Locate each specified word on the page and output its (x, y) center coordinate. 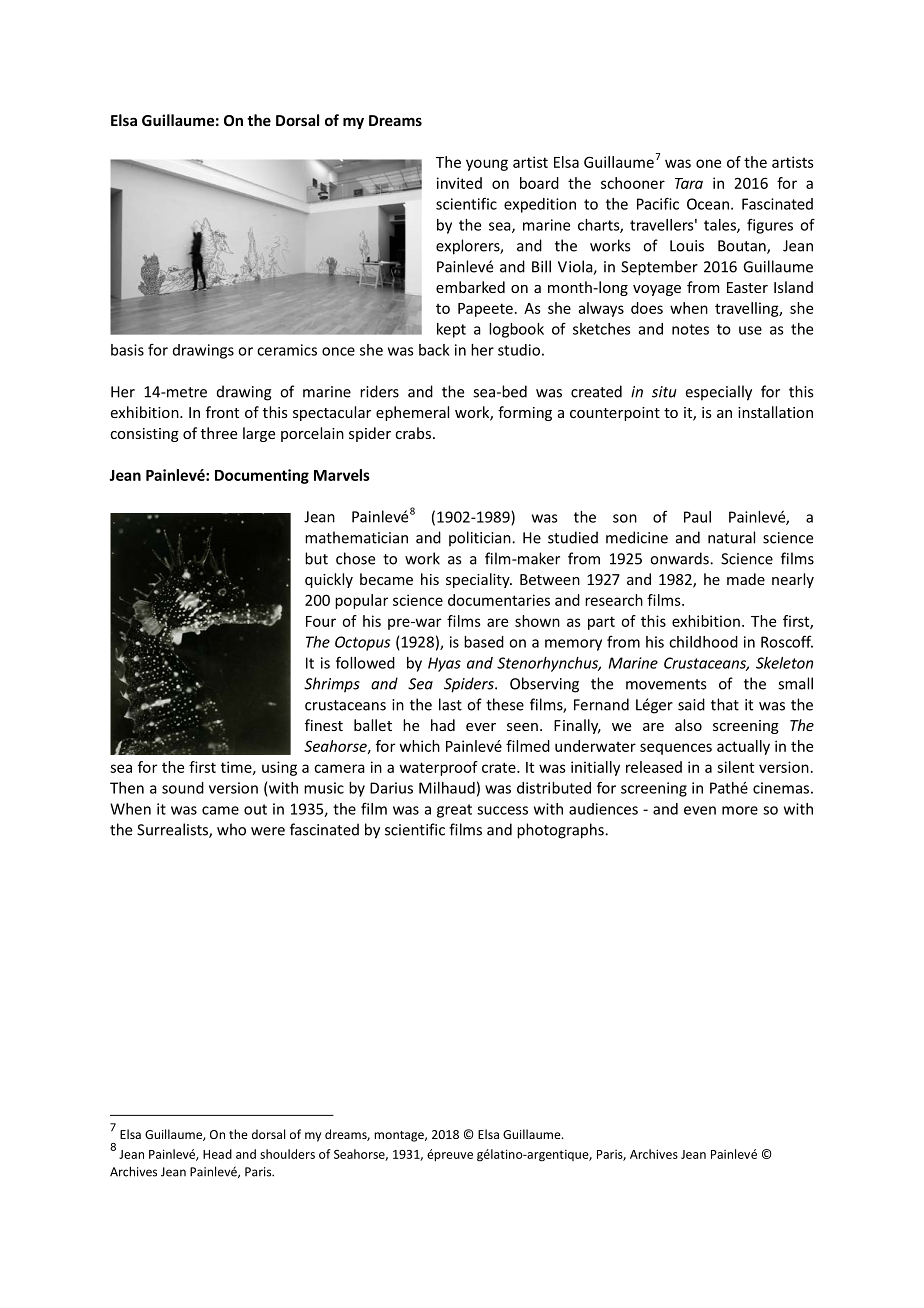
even (700, 810)
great (454, 811)
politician (481, 538)
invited (459, 183)
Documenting (262, 476)
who (231, 829)
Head (217, 1154)
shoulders (287, 1154)
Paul (697, 517)
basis (127, 350)
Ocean (708, 204)
